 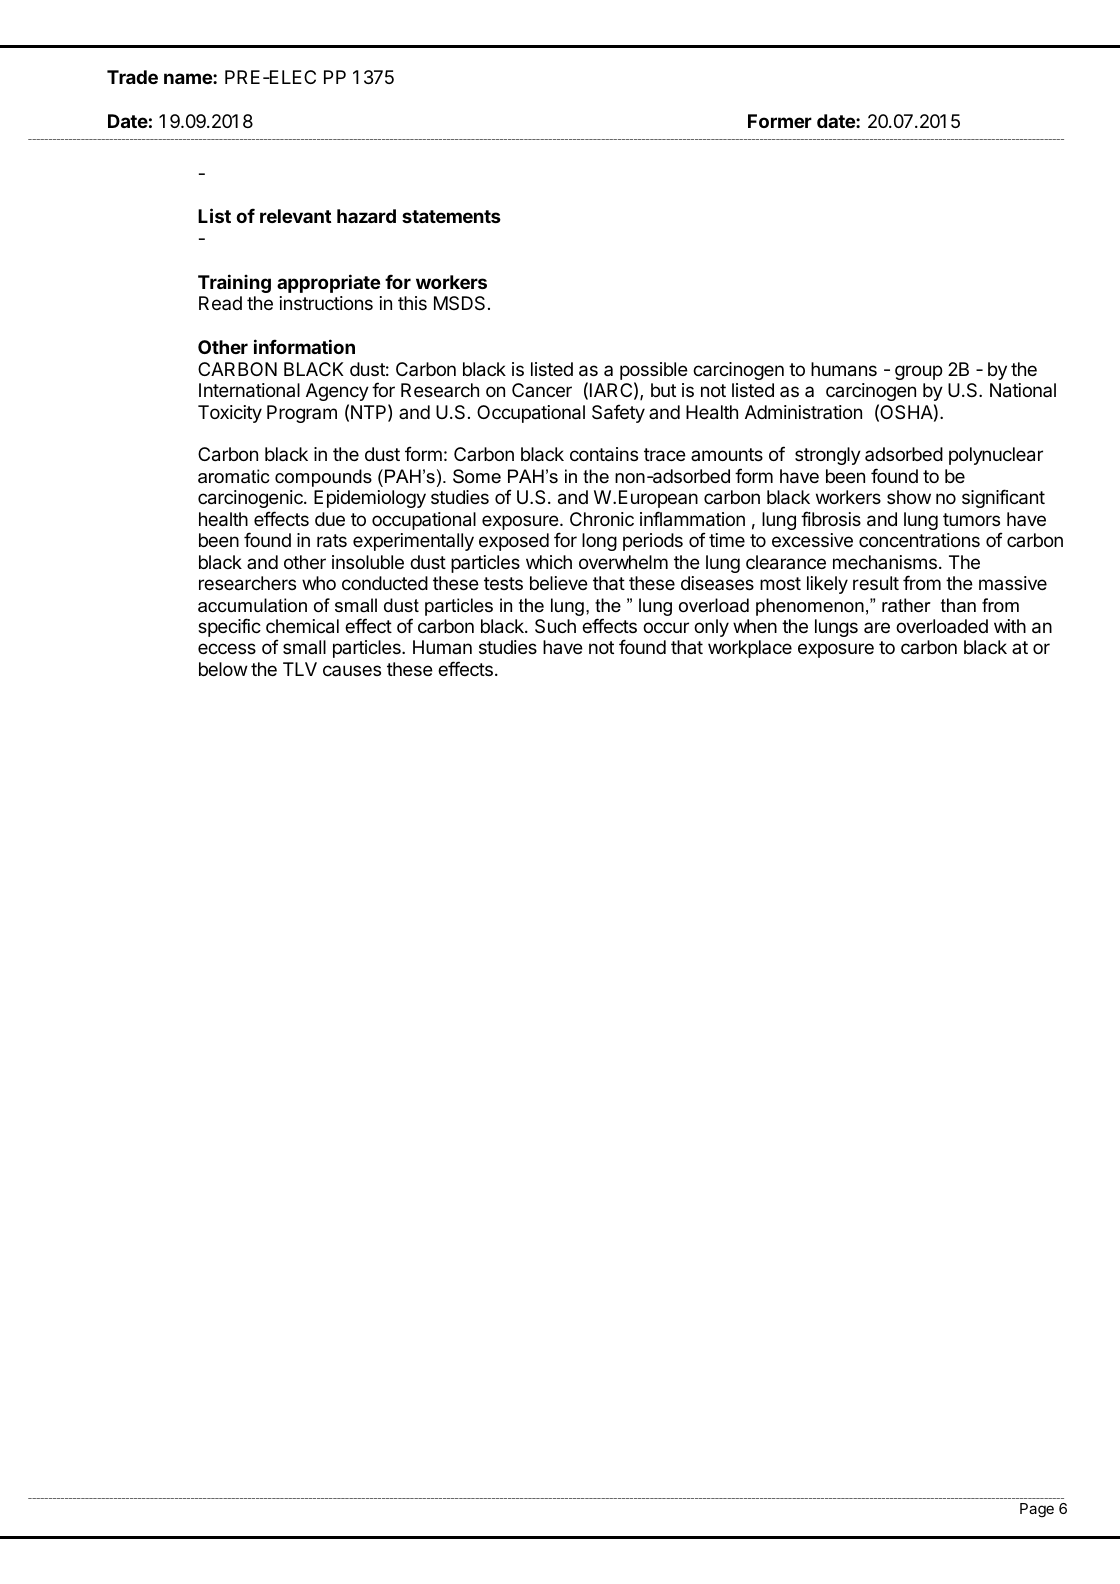 What do you see at coordinates (750, 649) in the screenshot?
I see `workplace` at bounding box center [750, 649].
